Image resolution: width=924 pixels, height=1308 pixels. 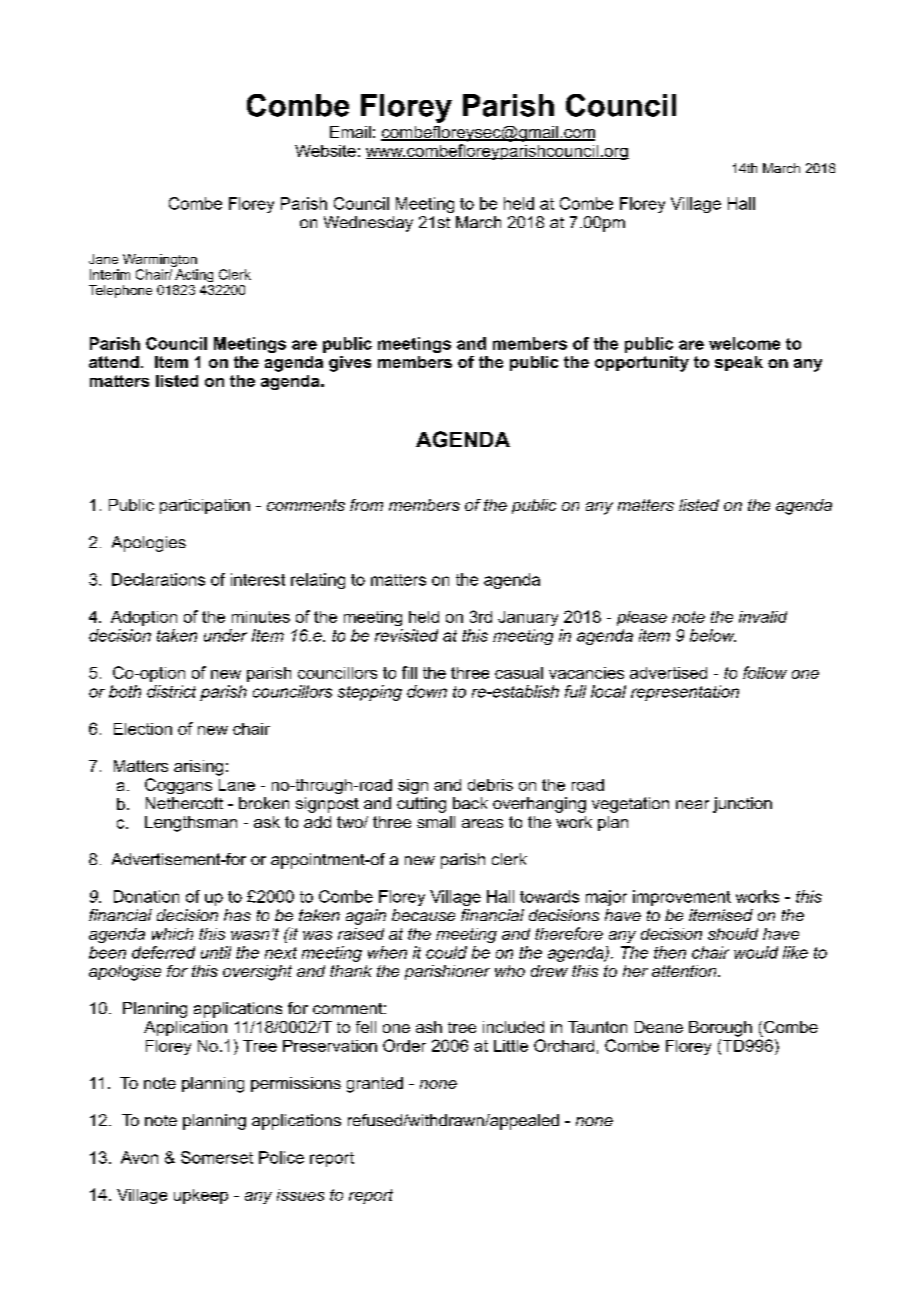 I want to click on welcome, so click(x=744, y=343).
